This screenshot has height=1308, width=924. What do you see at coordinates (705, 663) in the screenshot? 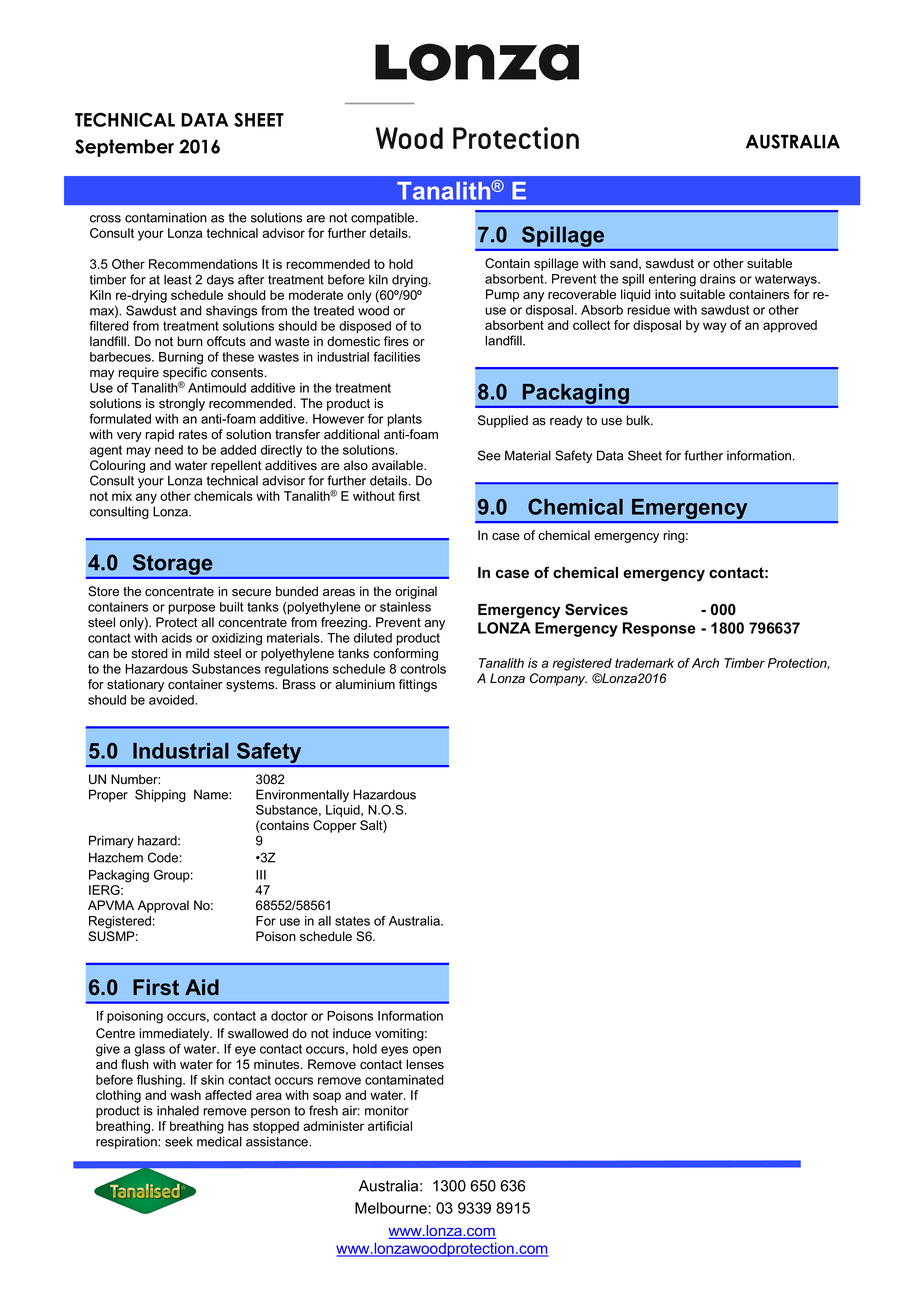
I see `Arch` at bounding box center [705, 663].
